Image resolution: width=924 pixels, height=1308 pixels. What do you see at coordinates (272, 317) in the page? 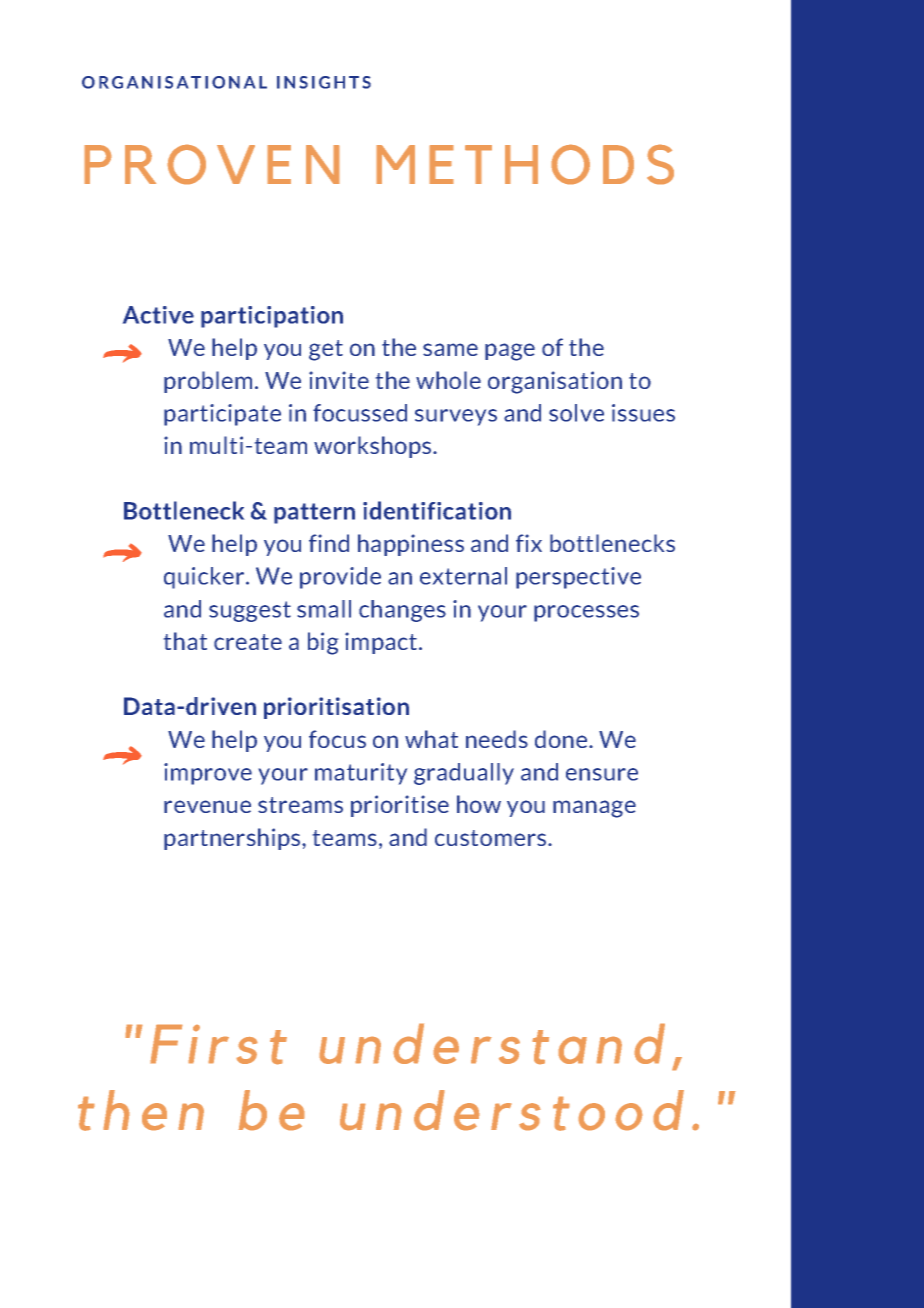
I see `participation` at bounding box center [272, 317].
